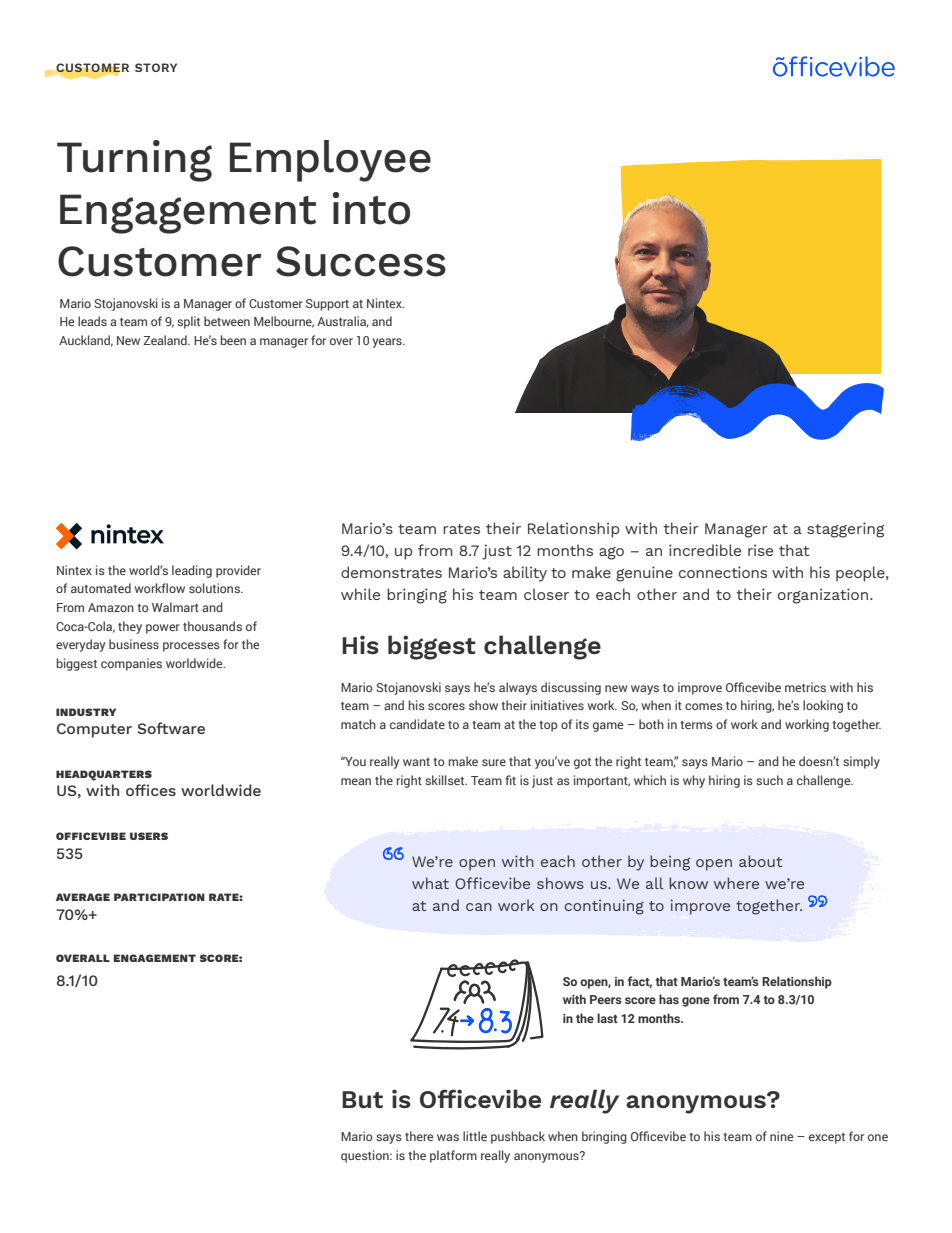  Describe the element at coordinates (362, 1099) in the document. I see `But` at that location.
